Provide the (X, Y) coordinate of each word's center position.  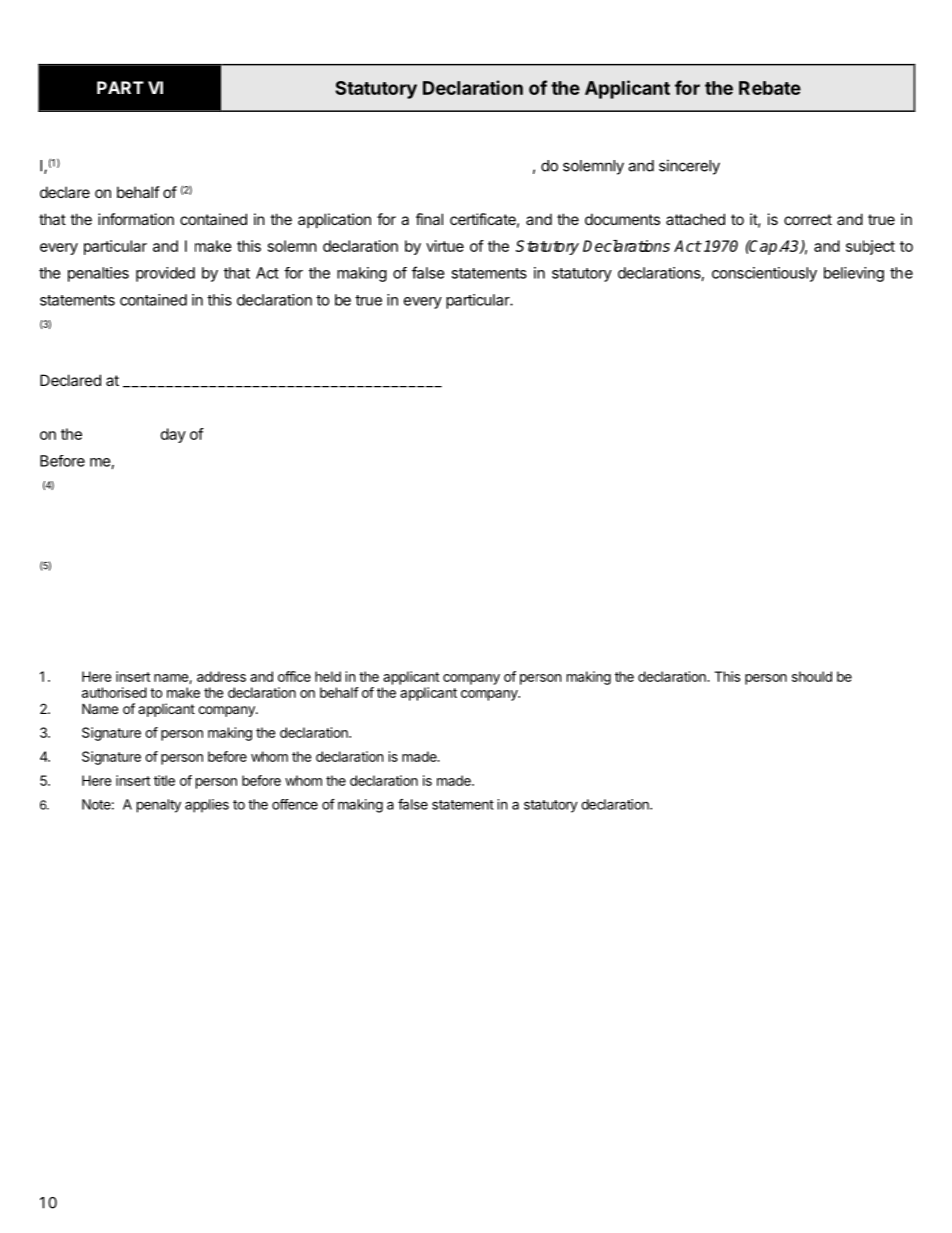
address (221, 676)
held (328, 676)
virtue (445, 246)
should (812, 676)
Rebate (770, 88)
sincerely (689, 167)
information (136, 219)
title (164, 780)
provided (165, 274)
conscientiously (764, 274)
